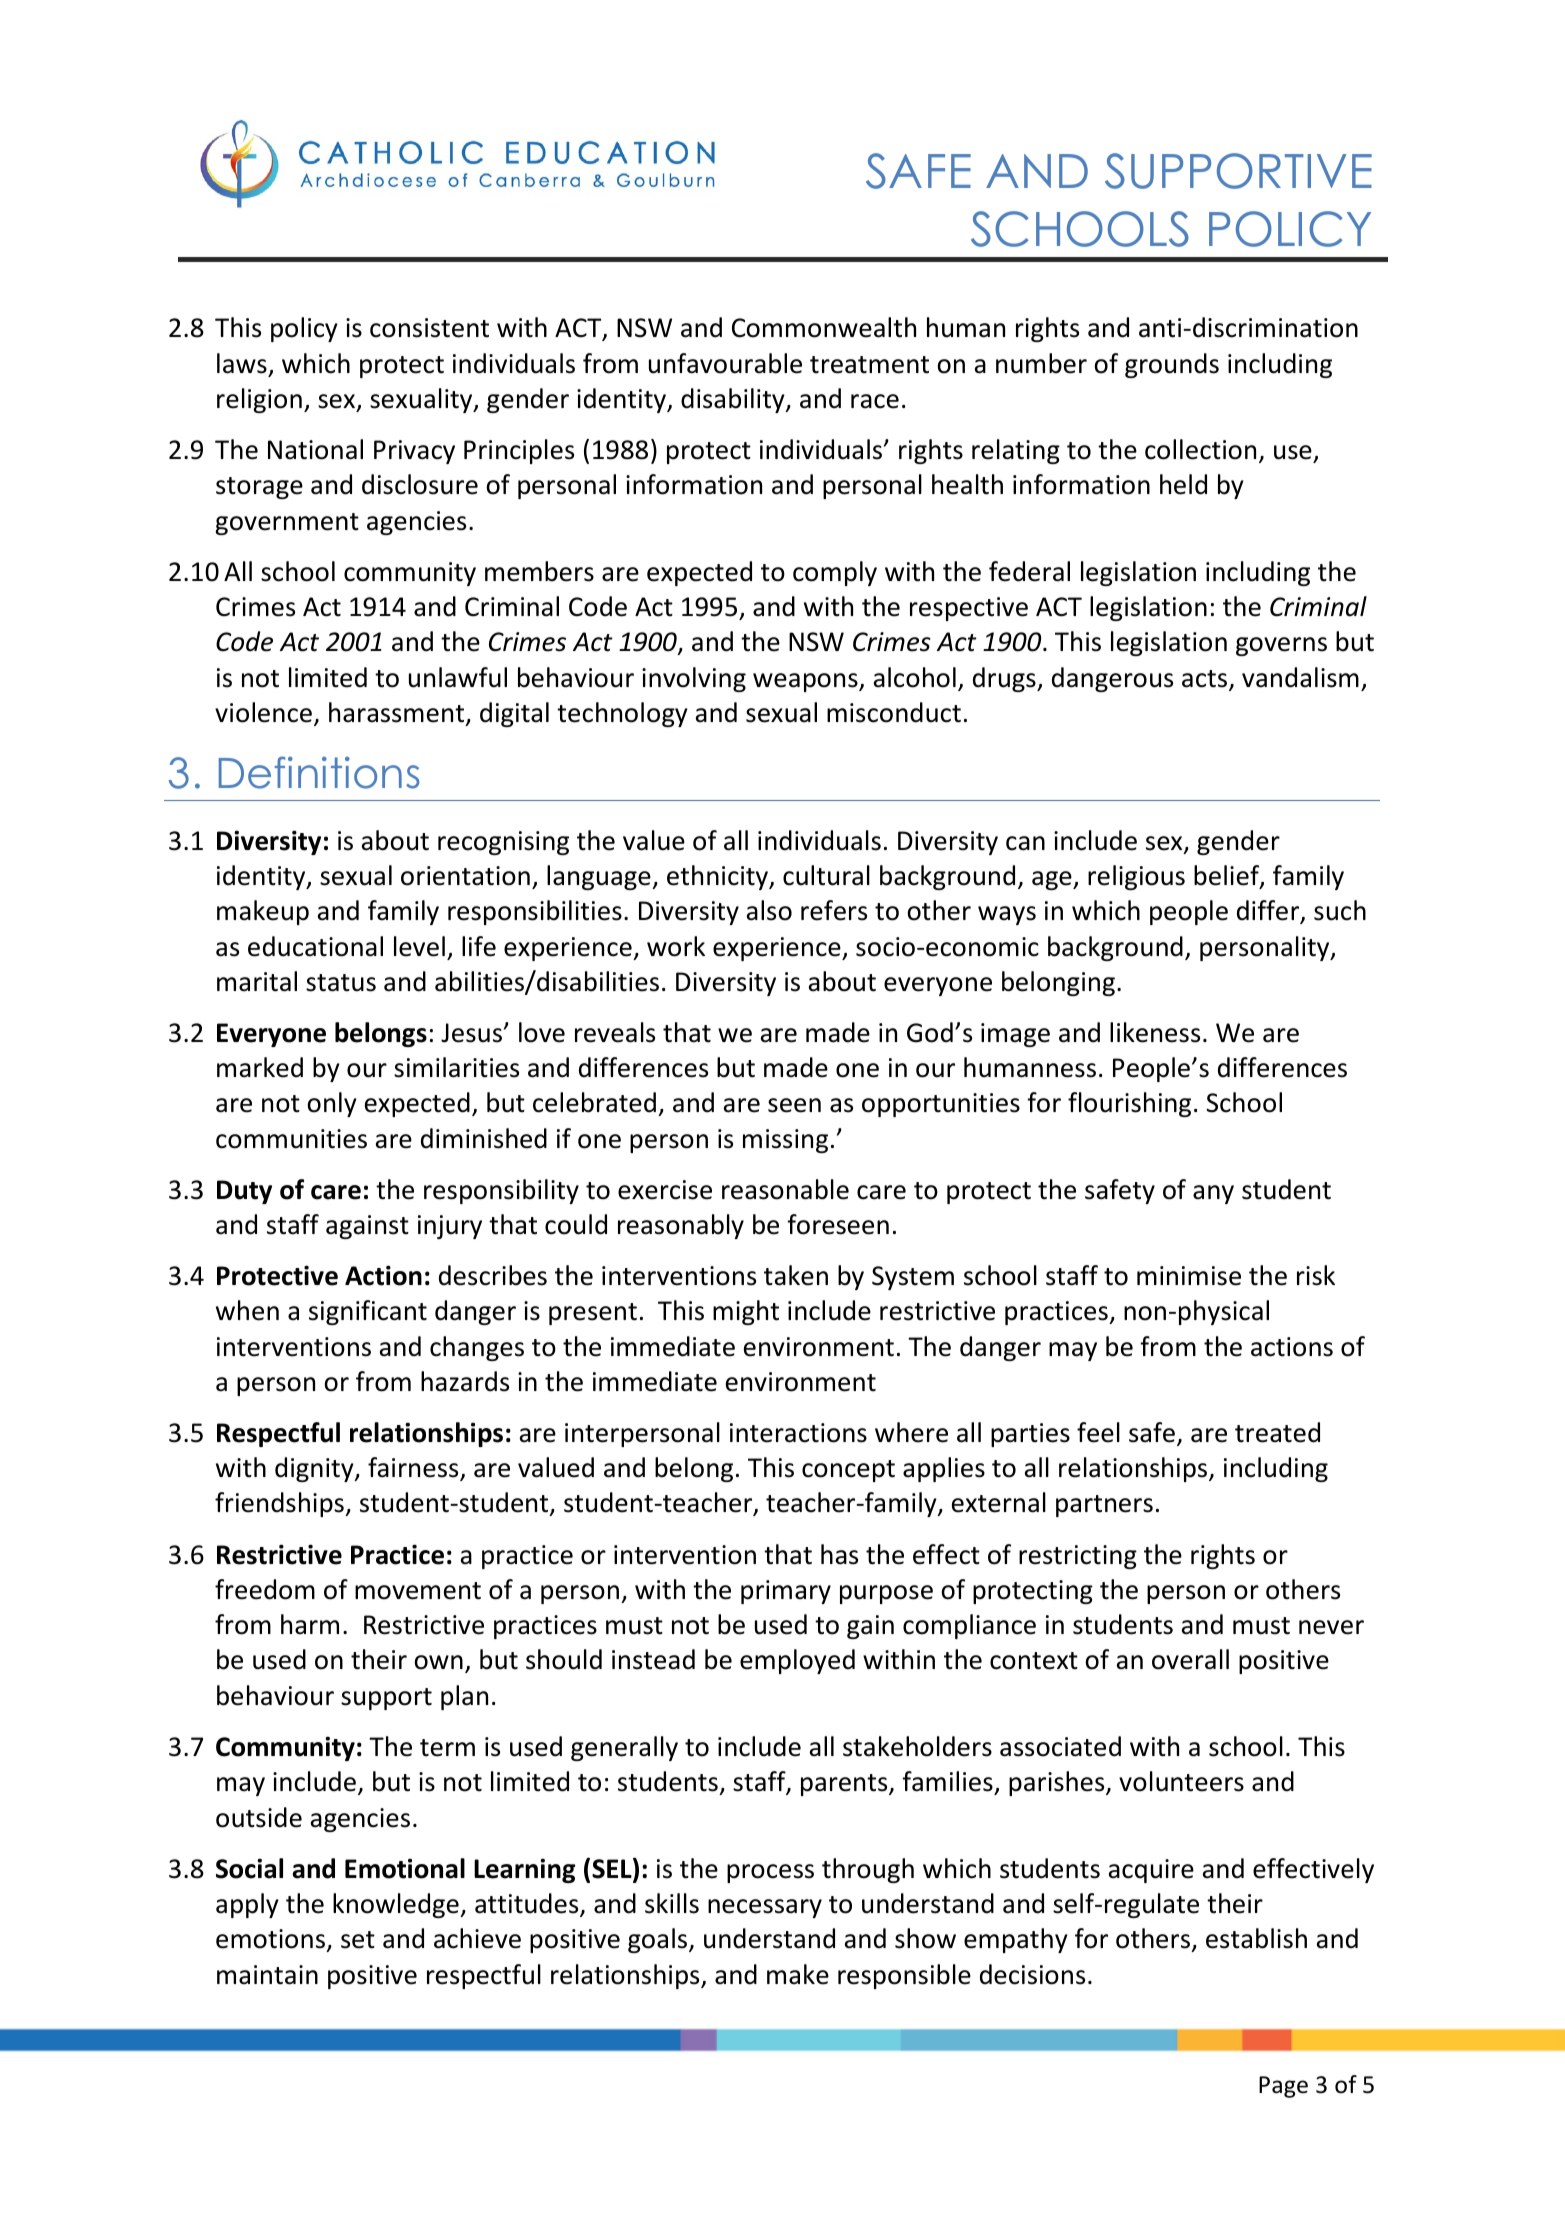  Describe the element at coordinates (904, 1976) in the screenshot. I see `responsible` at that location.
